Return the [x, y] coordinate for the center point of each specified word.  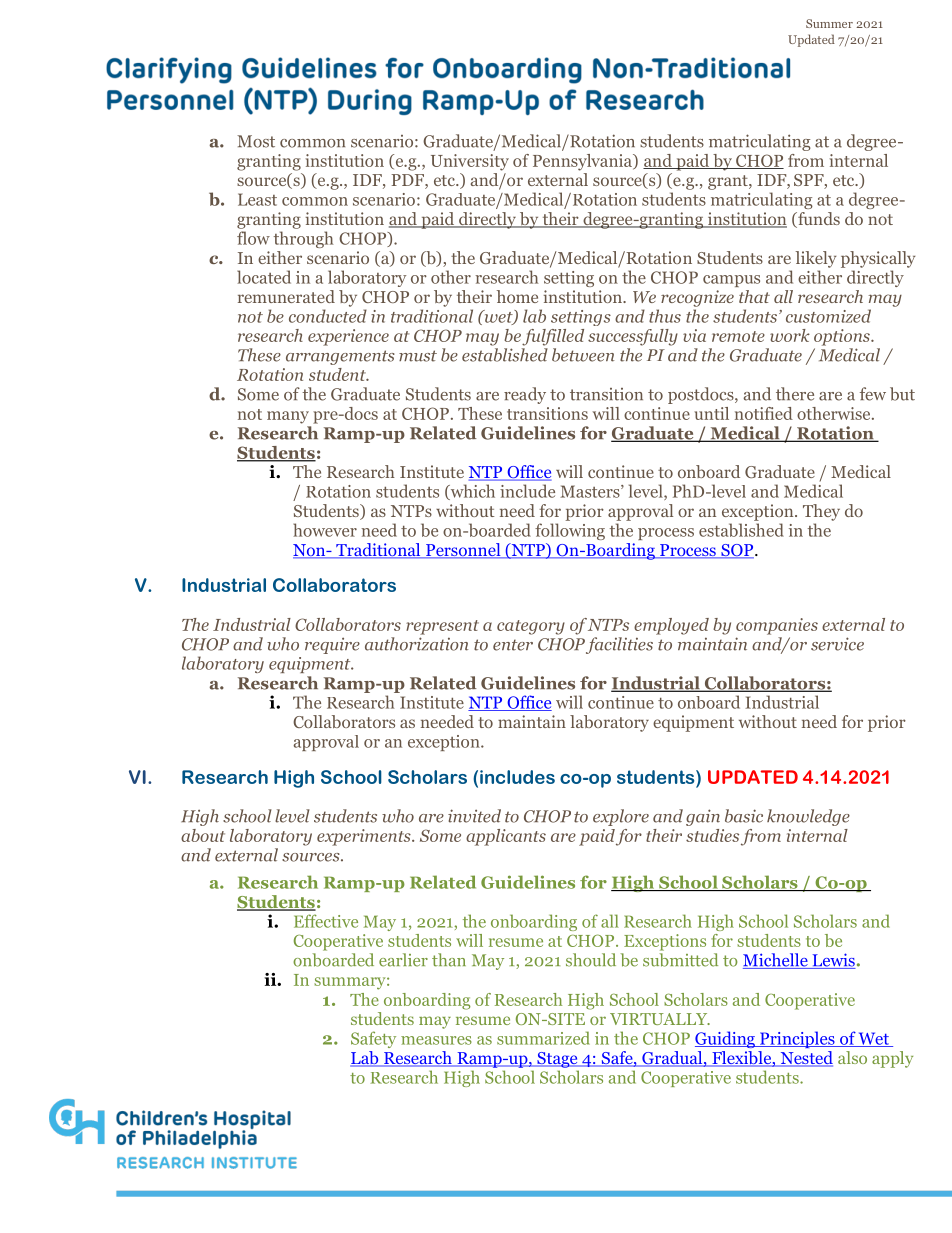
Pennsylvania [583, 162]
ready [525, 395]
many [288, 417]
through [303, 239]
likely [816, 259]
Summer [829, 23]
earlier [403, 960]
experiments [365, 837]
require [332, 645]
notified [764, 413]
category [531, 627]
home [517, 296]
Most [256, 141]
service [837, 644]
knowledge [808, 817]
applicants [506, 837]
